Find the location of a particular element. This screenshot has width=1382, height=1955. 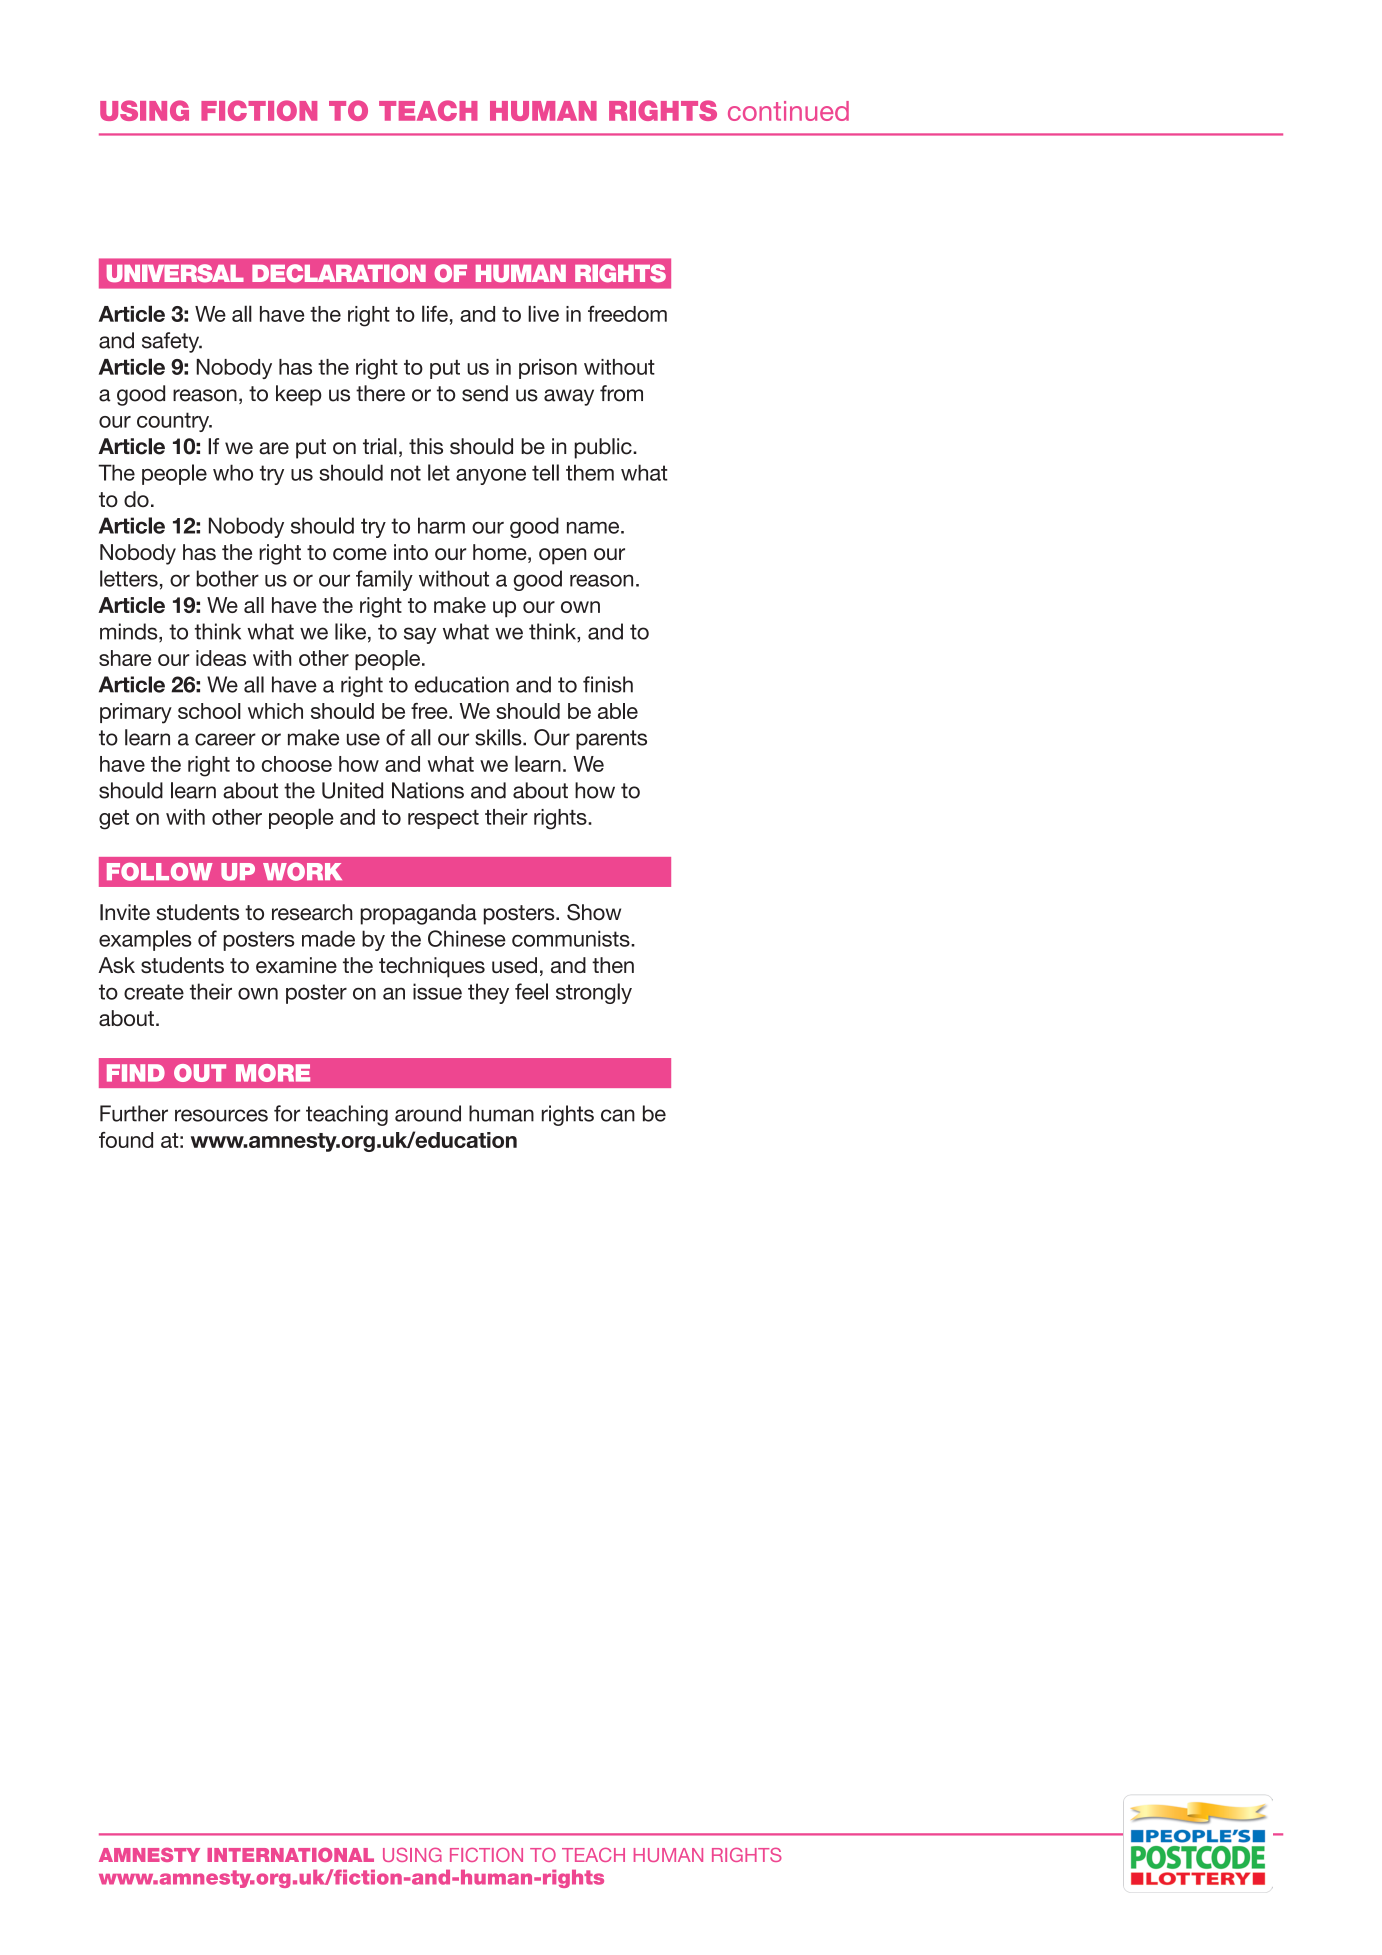

life is located at coordinates (435, 313).
